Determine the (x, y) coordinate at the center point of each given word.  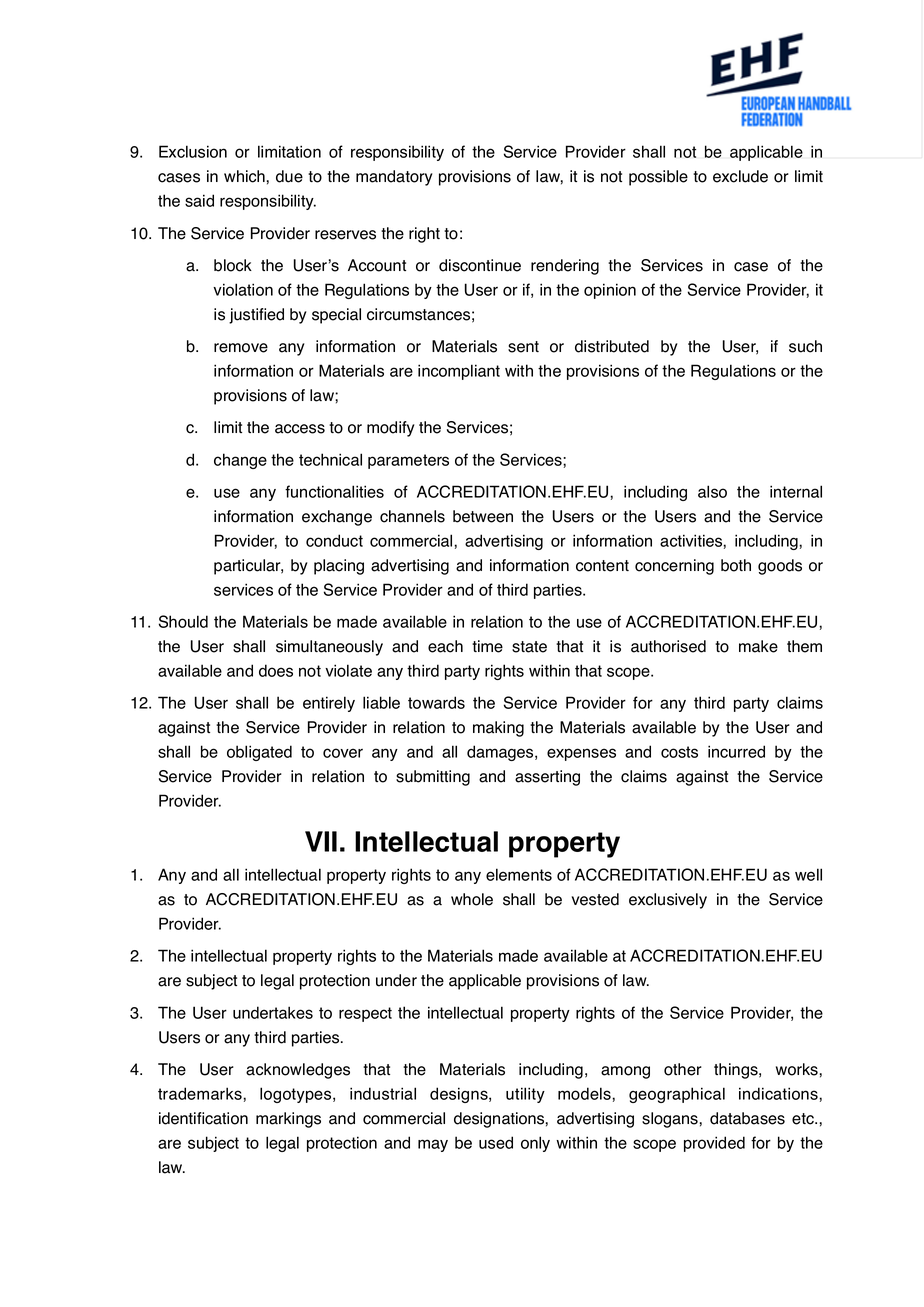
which (244, 176)
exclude (740, 176)
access (300, 429)
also (712, 491)
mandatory (394, 178)
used (496, 1142)
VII (321, 841)
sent (523, 347)
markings (288, 1120)
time (487, 646)
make (758, 646)
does (276, 670)
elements (519, 874)
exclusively (668, 901)
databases (747, 1118)
